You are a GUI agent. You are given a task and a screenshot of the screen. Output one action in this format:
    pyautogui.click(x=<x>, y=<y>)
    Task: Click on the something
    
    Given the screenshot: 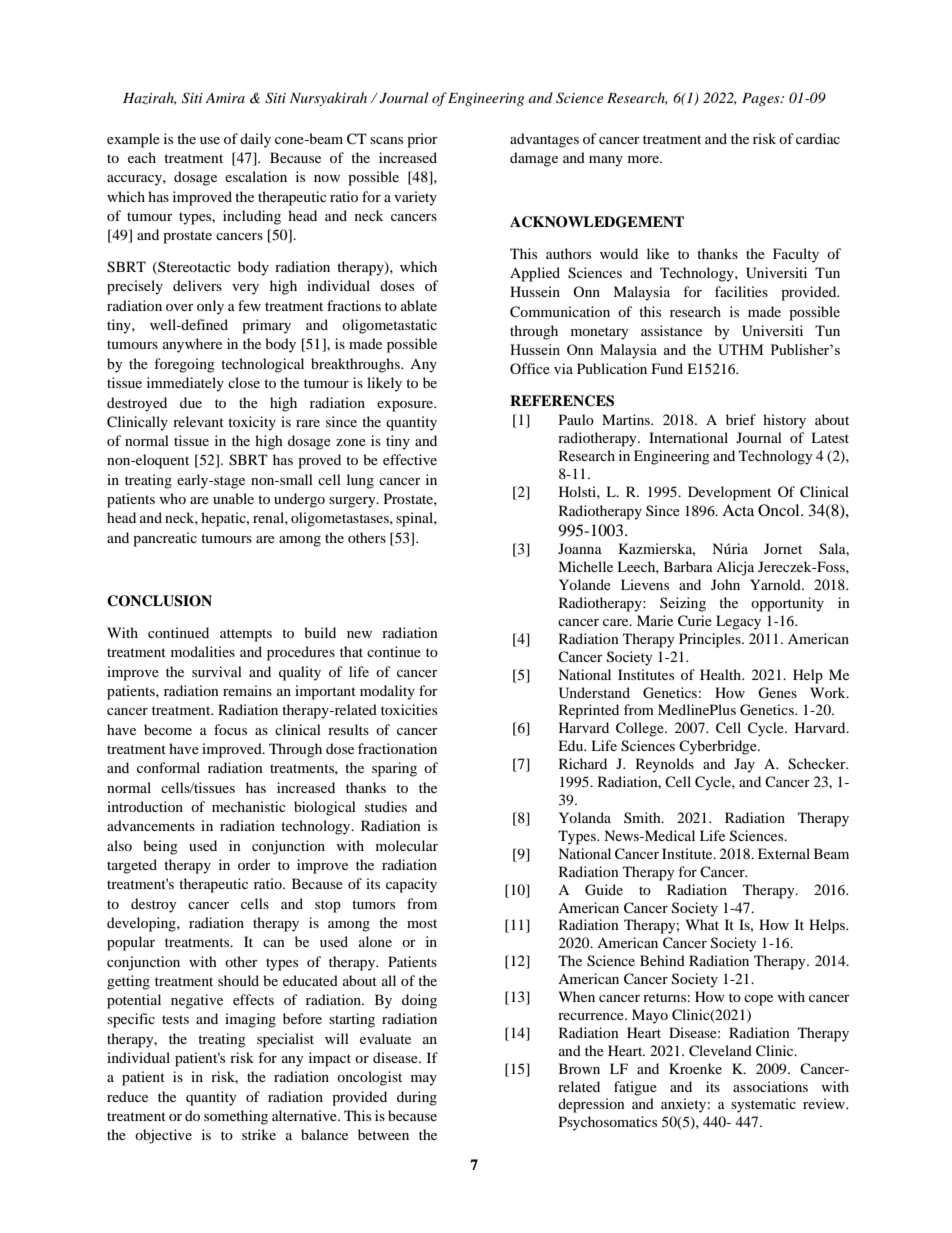 What is the action you would take?
    pyautogui.click(x=236, y=1117)
